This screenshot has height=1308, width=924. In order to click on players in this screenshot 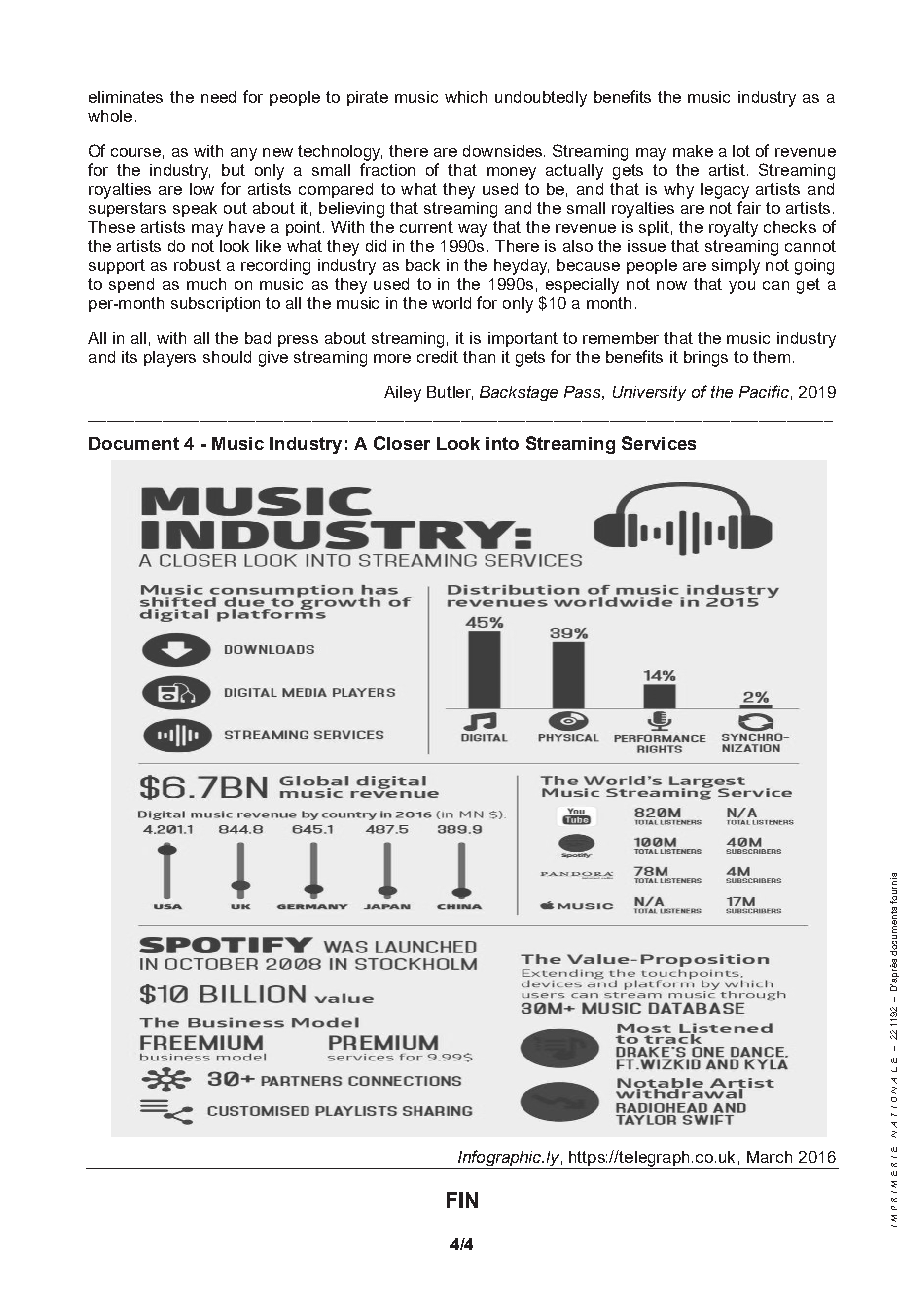, I will do `click(170, 359)`.
